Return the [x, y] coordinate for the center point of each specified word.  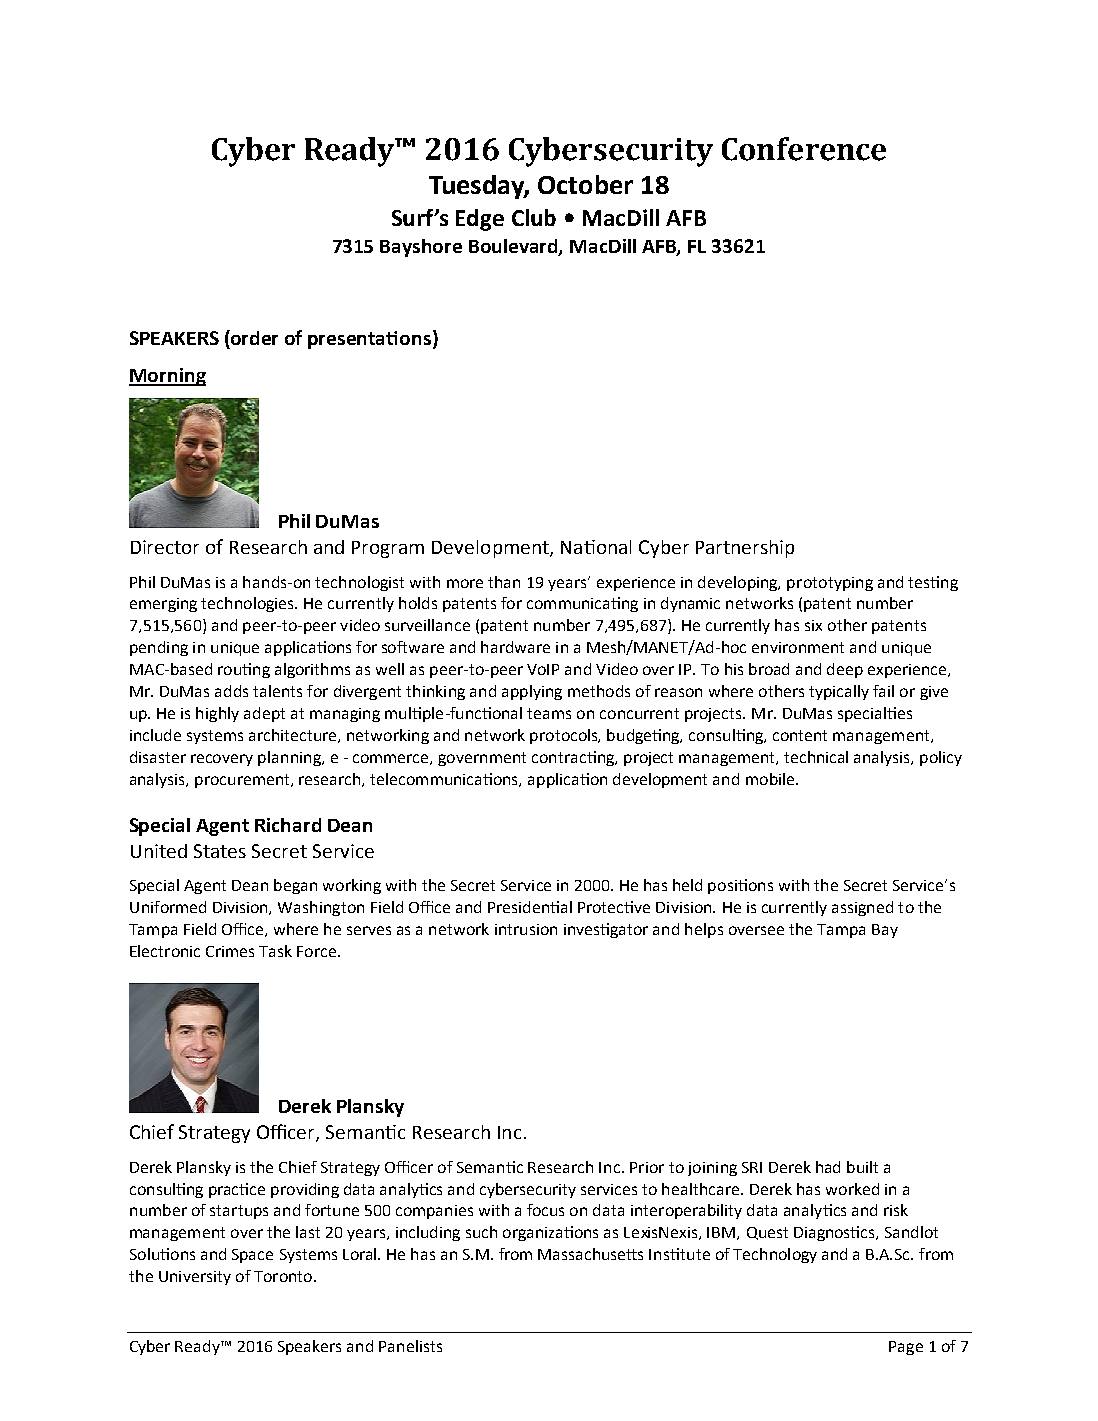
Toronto [284, 1276]
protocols [565, 736]
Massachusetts [590, 1254]
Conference [804, 149]
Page [906, 1348]
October [585, 184]
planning [290, 758]
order [253, 337]
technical [816, 757]
